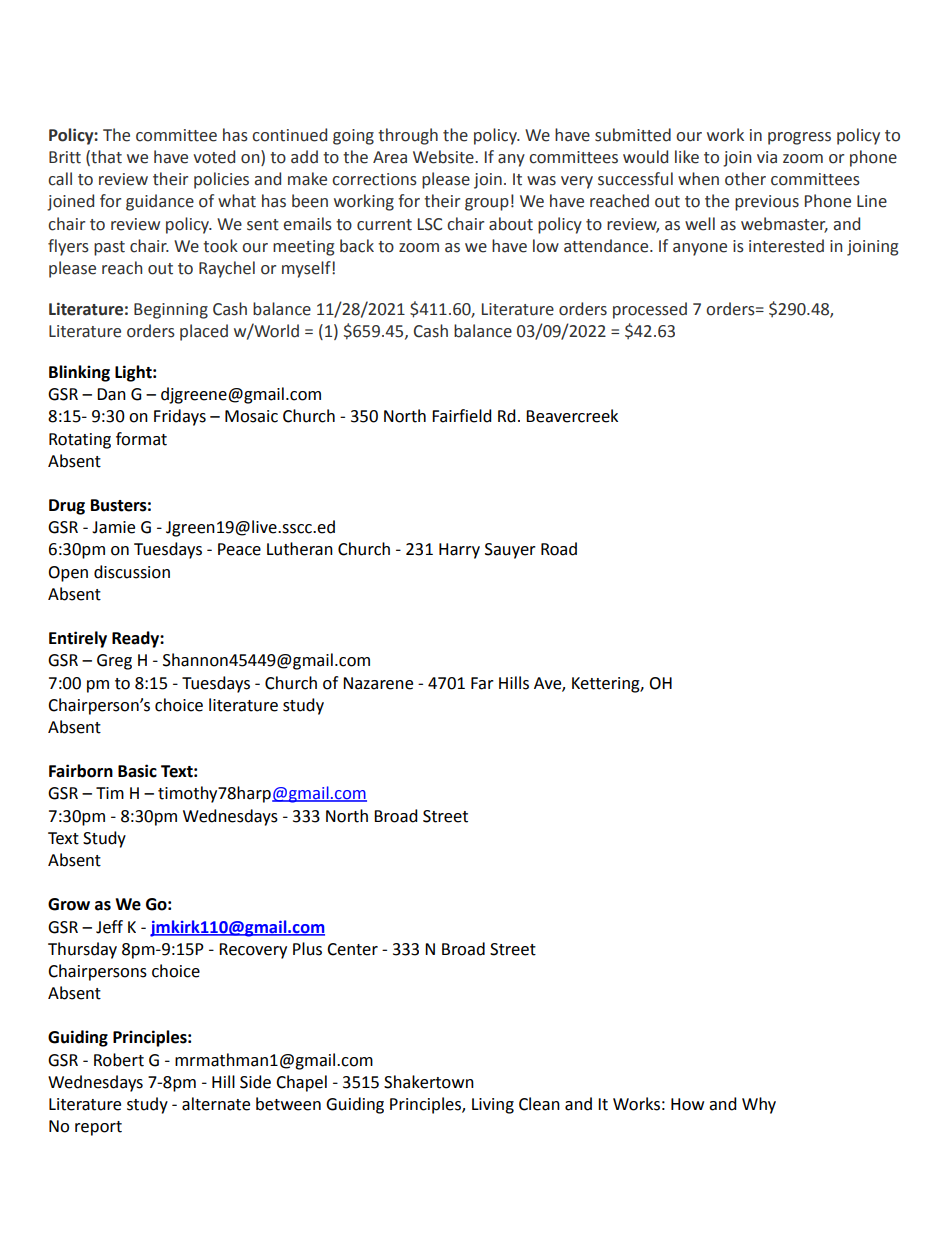 The height and width of the screenshot is (1233, 952). Describe the element at coordinates (767, 157) in the screenshot. I see `via` at that location.
